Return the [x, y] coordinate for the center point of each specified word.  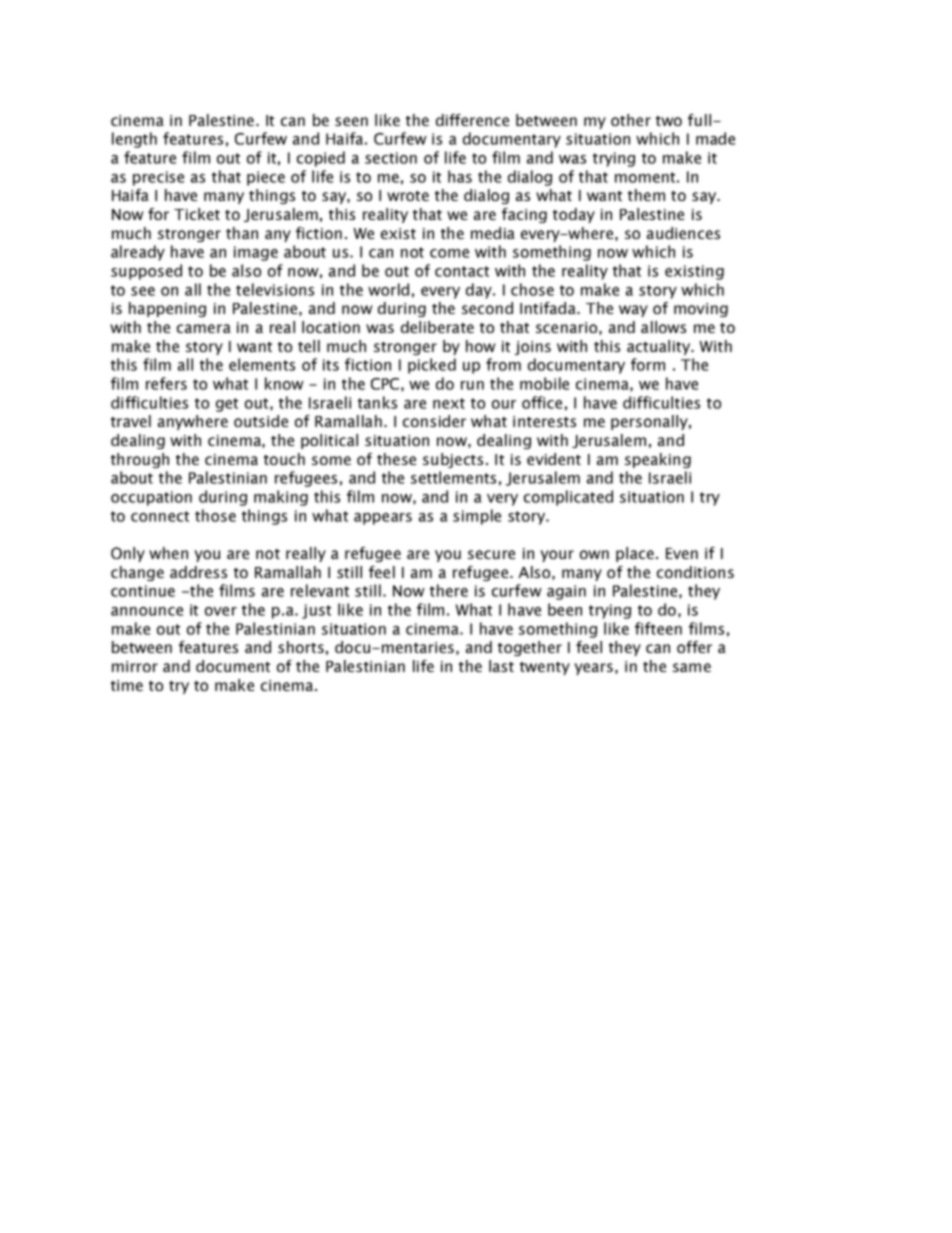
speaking [658, 460]
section [391, 158]
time [127, 685]
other [631, 120]
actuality [659, 347]
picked [432, 366]
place [635, 554]
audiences [683, 233]
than [242, 233]
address [198, 572]
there [449, 590]
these [396, 459]
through [140, 460]
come [449, 253]
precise [158, 178]
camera [204, 328]
